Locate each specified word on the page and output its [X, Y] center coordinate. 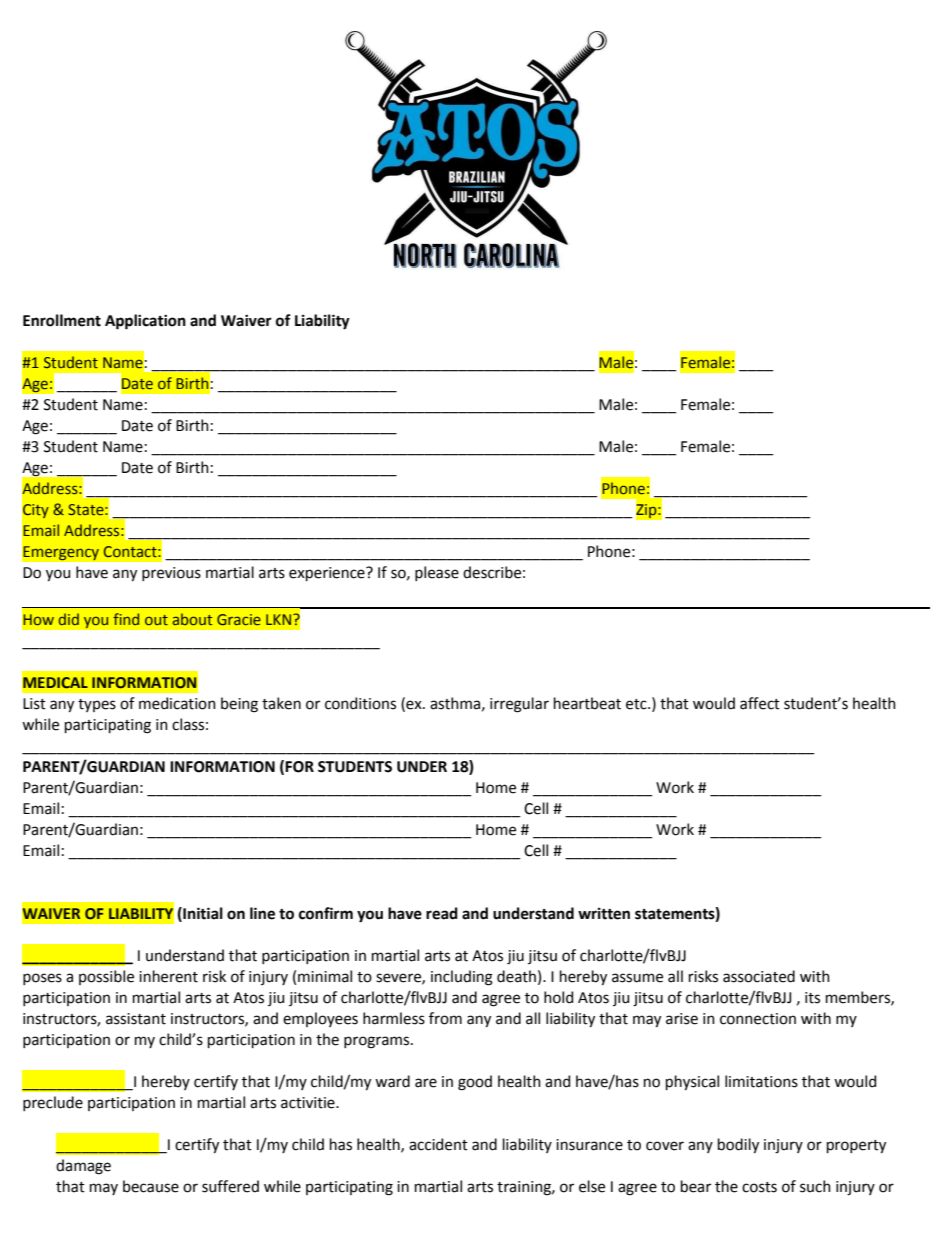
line [262, 913]
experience [328, 574]
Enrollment [62, 320]
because [151, 1186]
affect [760, 703]
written [604, 914]
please [437, 573]
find [126, 619]
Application [145, 322]
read [442, 913]
